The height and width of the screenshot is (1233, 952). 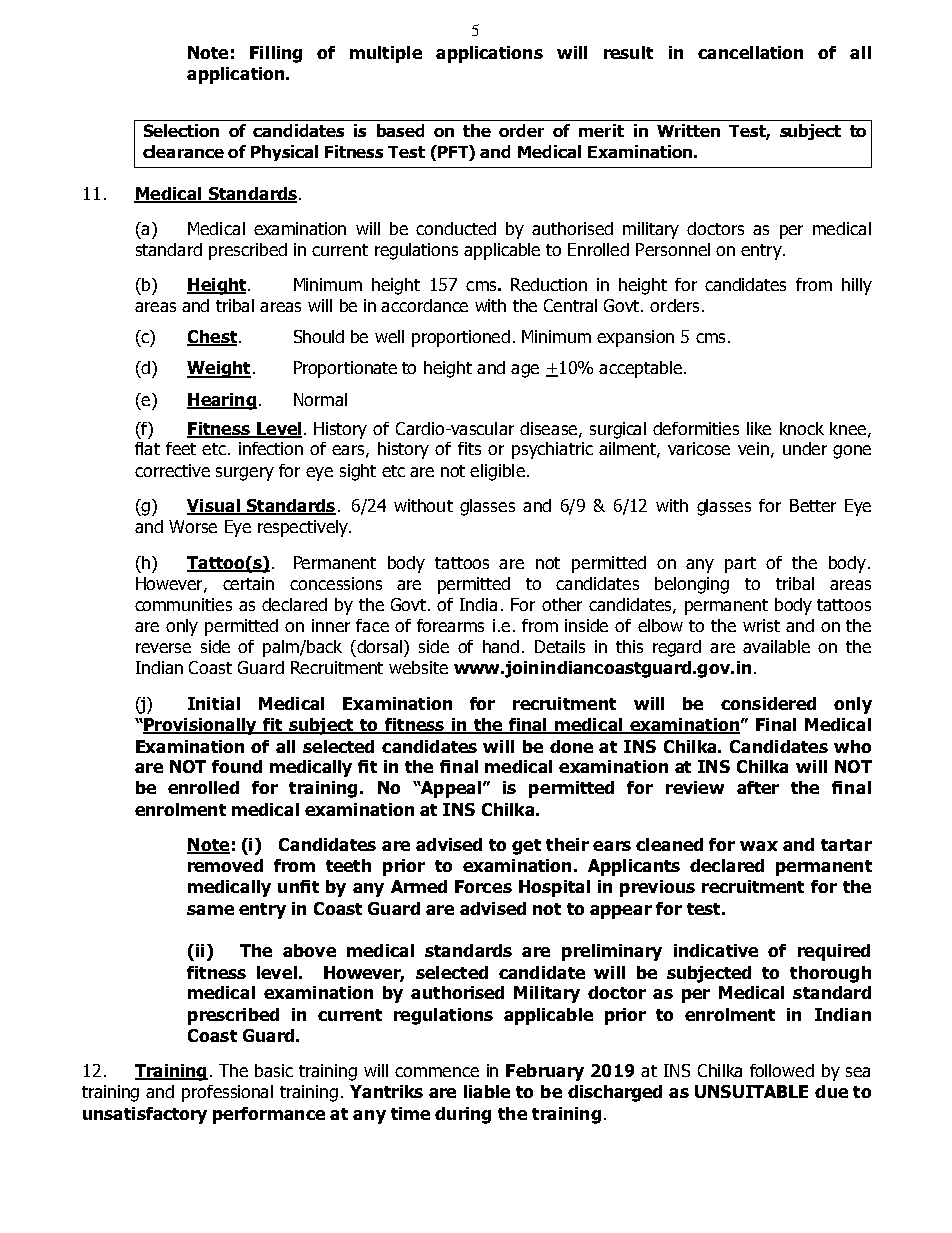 I want to click on disease, so click(x=548, y=428).
